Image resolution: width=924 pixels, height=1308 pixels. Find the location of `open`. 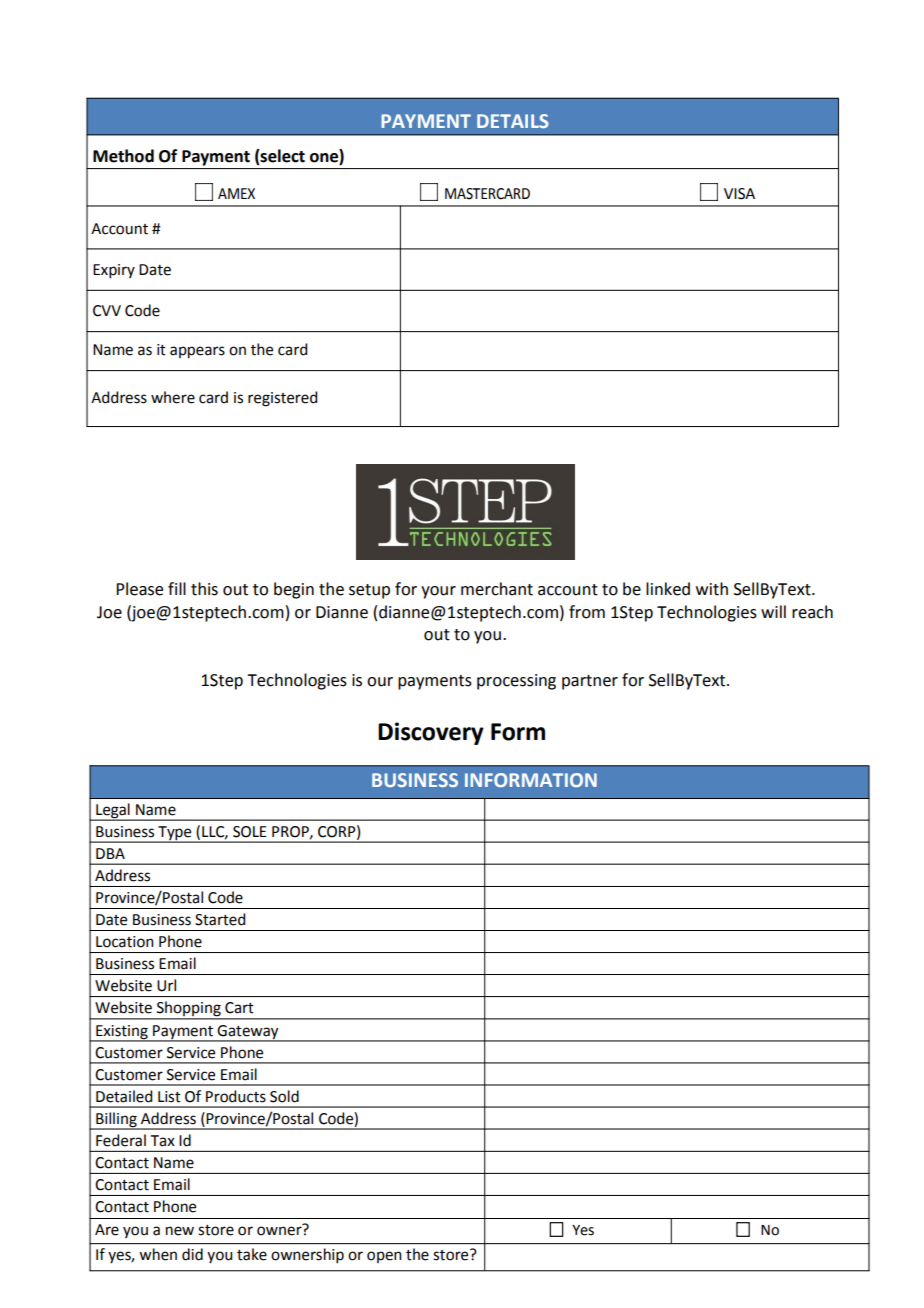

open is located at coordinates (384, 1257).
